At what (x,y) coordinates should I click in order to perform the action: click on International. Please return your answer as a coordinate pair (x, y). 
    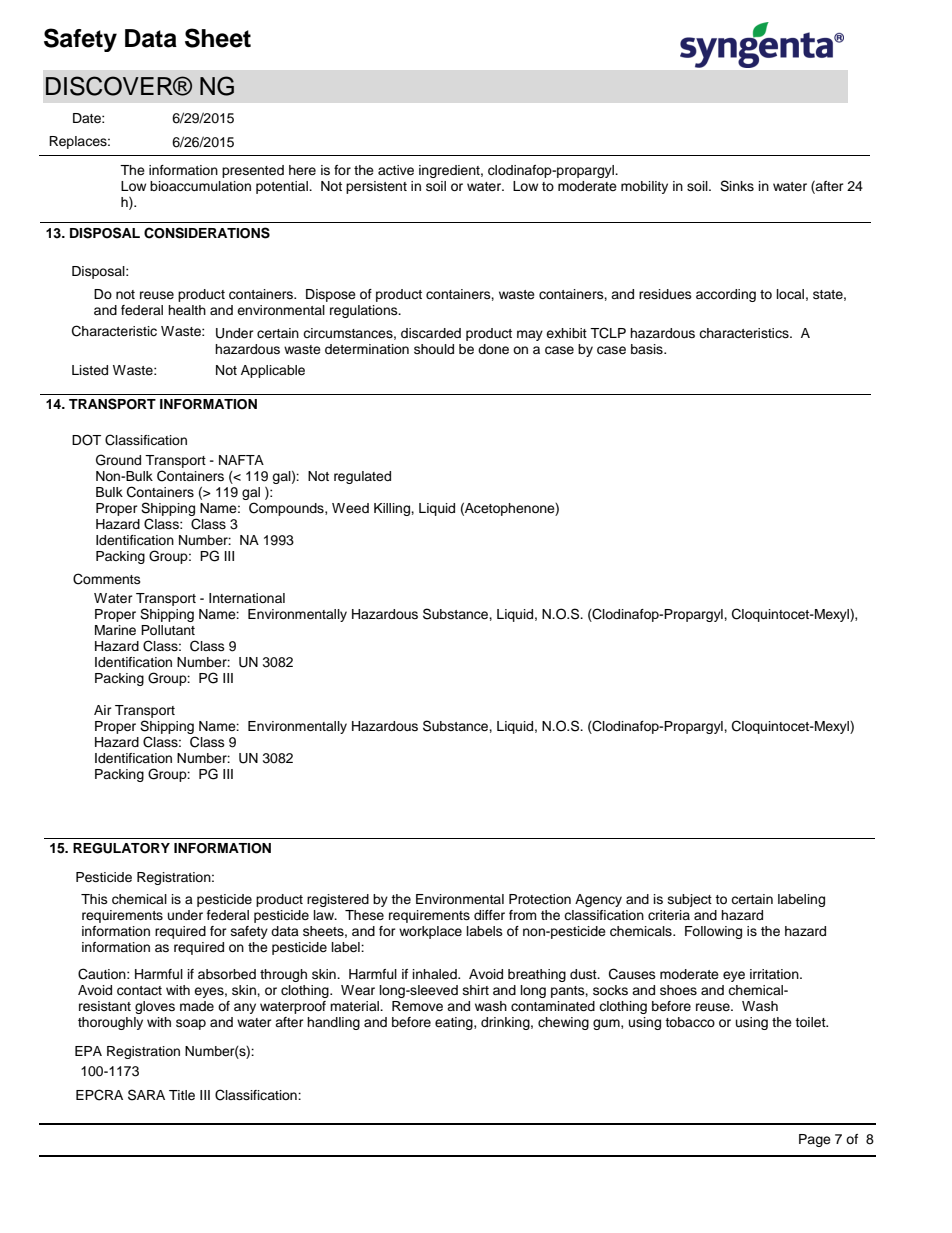
    Looking at the image, I should click on (247, 598).
